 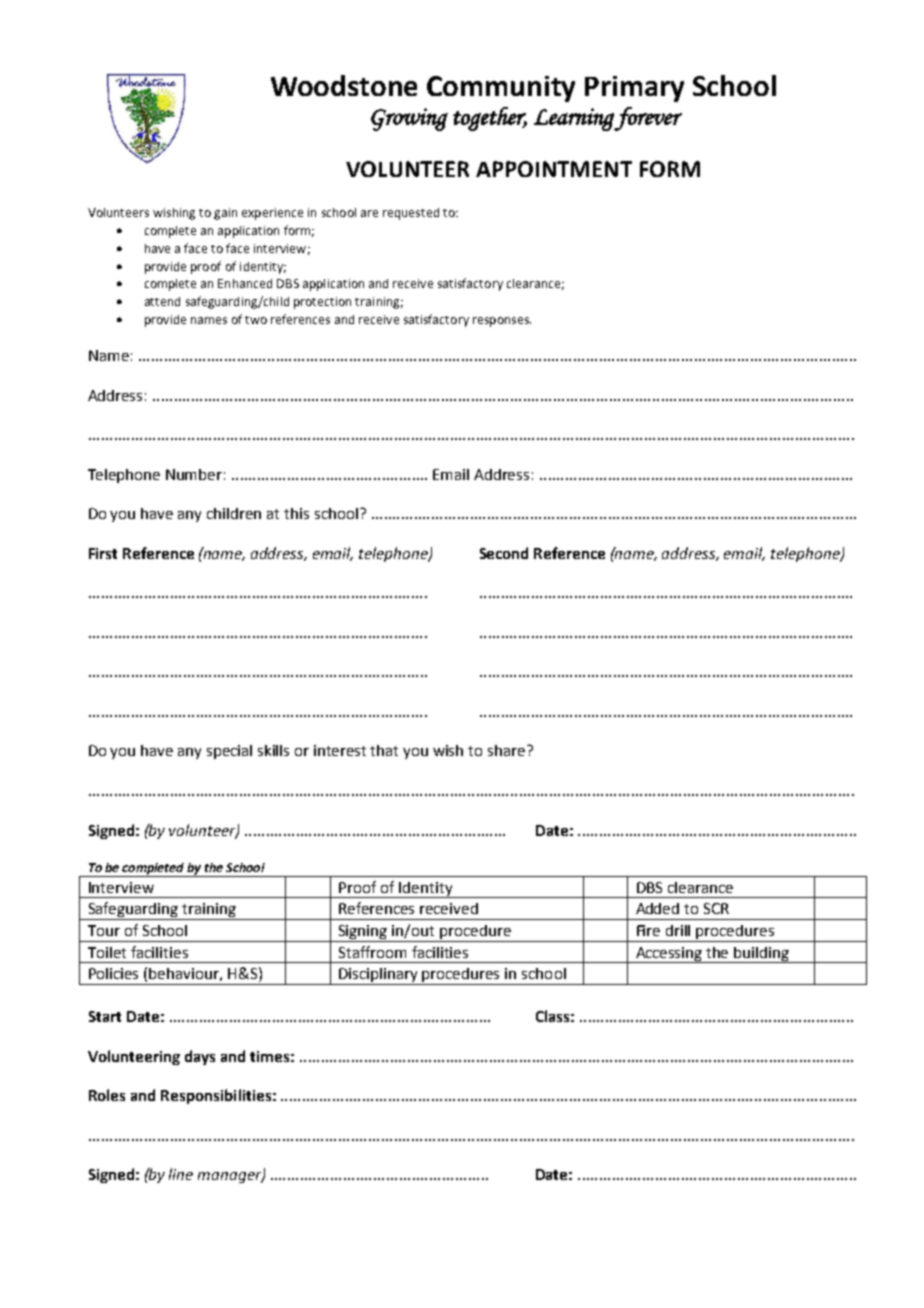 I want to click on Second, so click(x=504, y=553).
